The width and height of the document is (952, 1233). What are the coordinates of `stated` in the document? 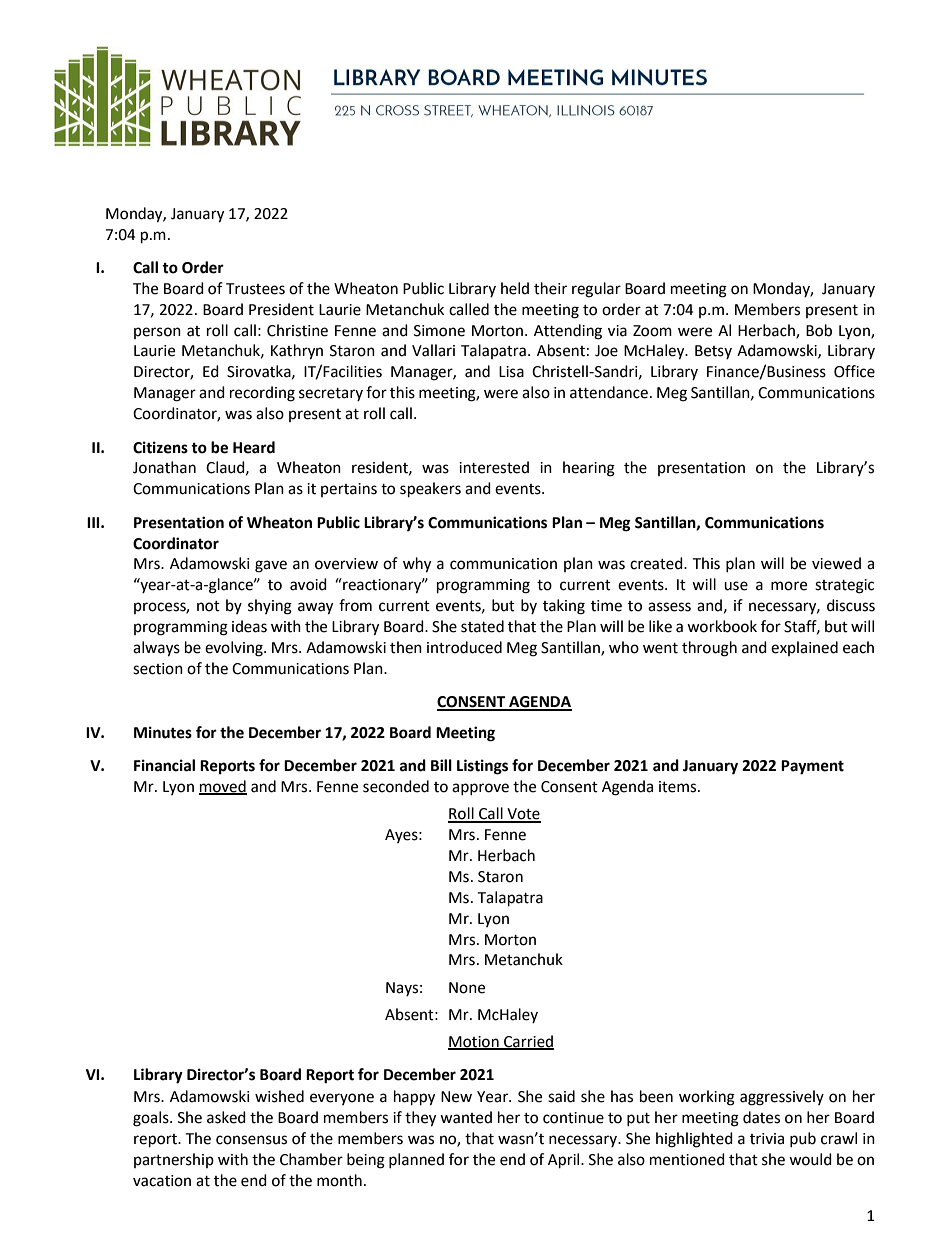 It's located at (482, 626).
